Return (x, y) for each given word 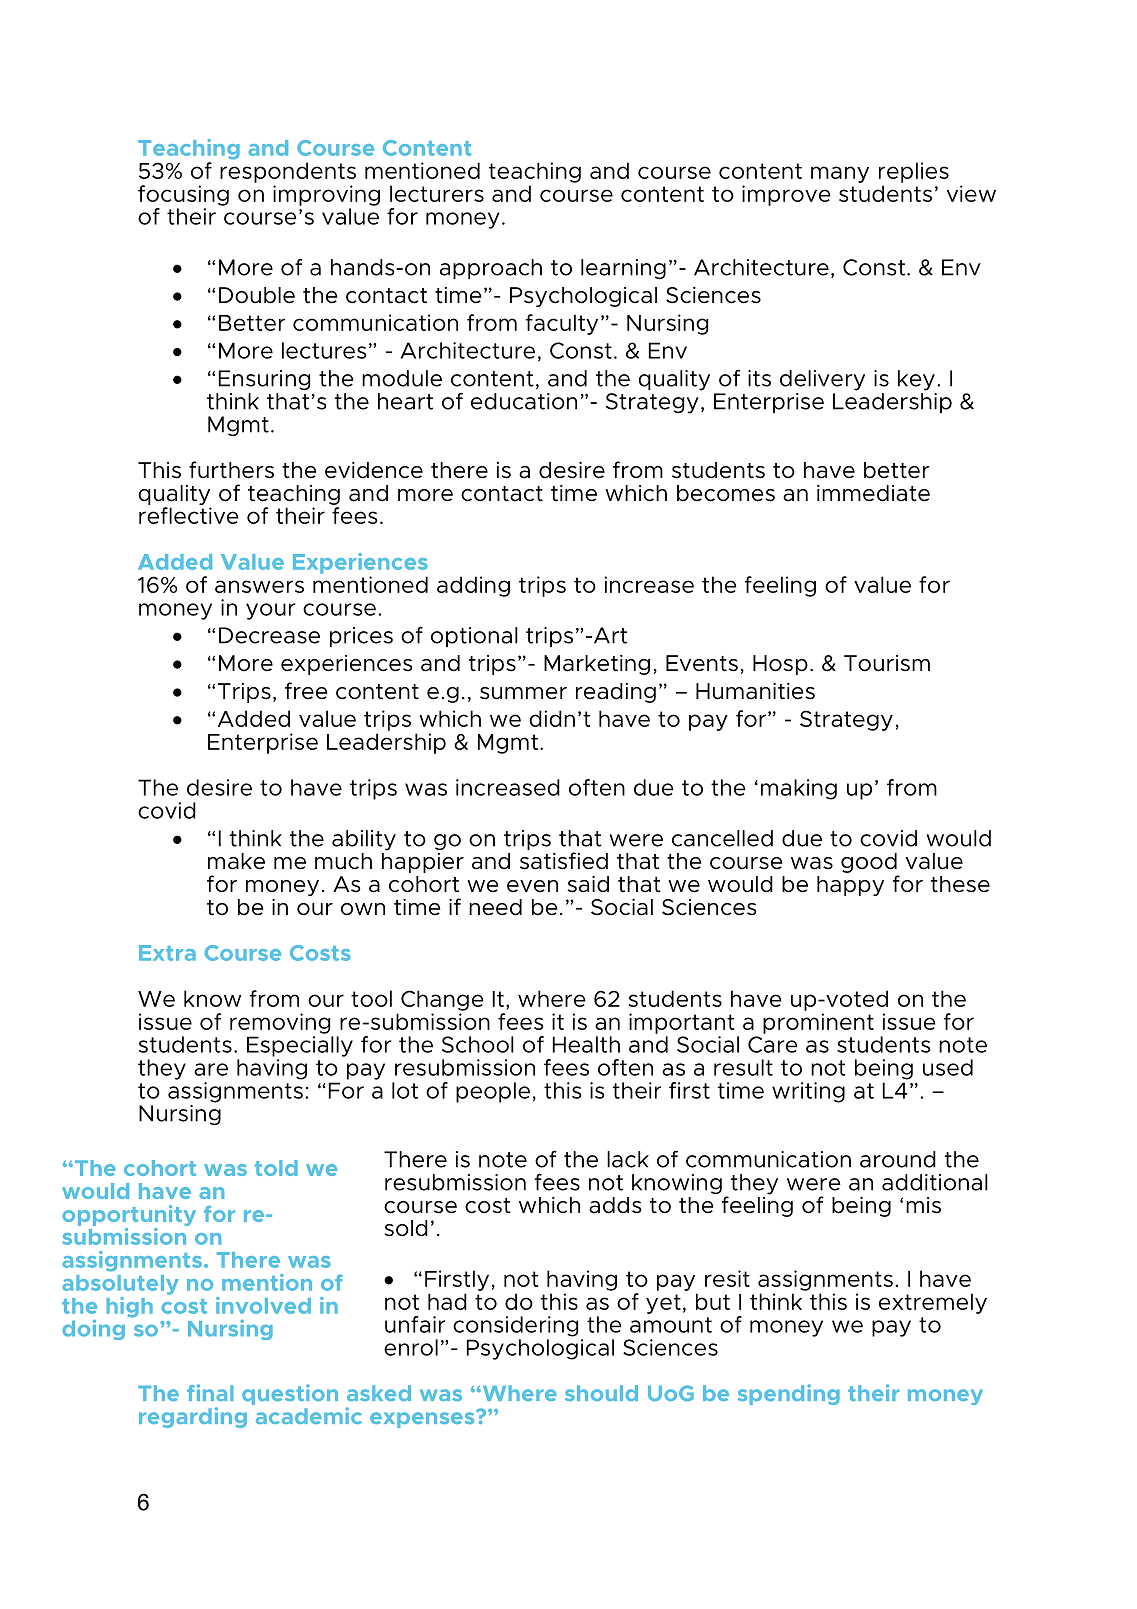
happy (850, 886)
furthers (231, 470)
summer (523, 693)
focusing (183, 195)
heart (405, 401)
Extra (167, 953)
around (898, 1159)
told (276, 1168)
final (210, 1392)
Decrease (269, 635)
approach (491, 269)
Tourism (887, 663)
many (840, 174)
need (495, 907)
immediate (873, 493)
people (493, 1092)
